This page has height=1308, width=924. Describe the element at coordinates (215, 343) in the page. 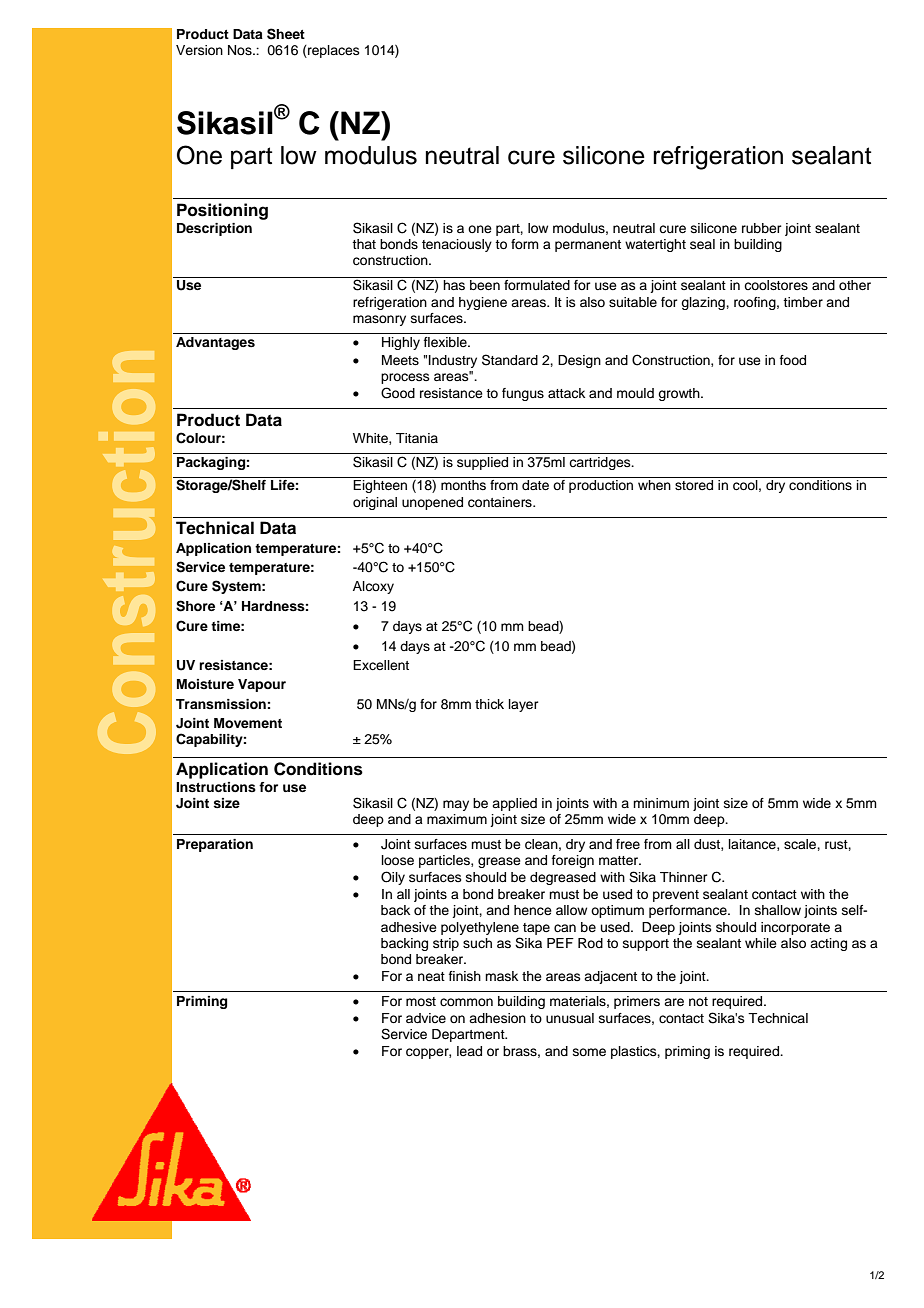

I see `Advantages` at that location.
